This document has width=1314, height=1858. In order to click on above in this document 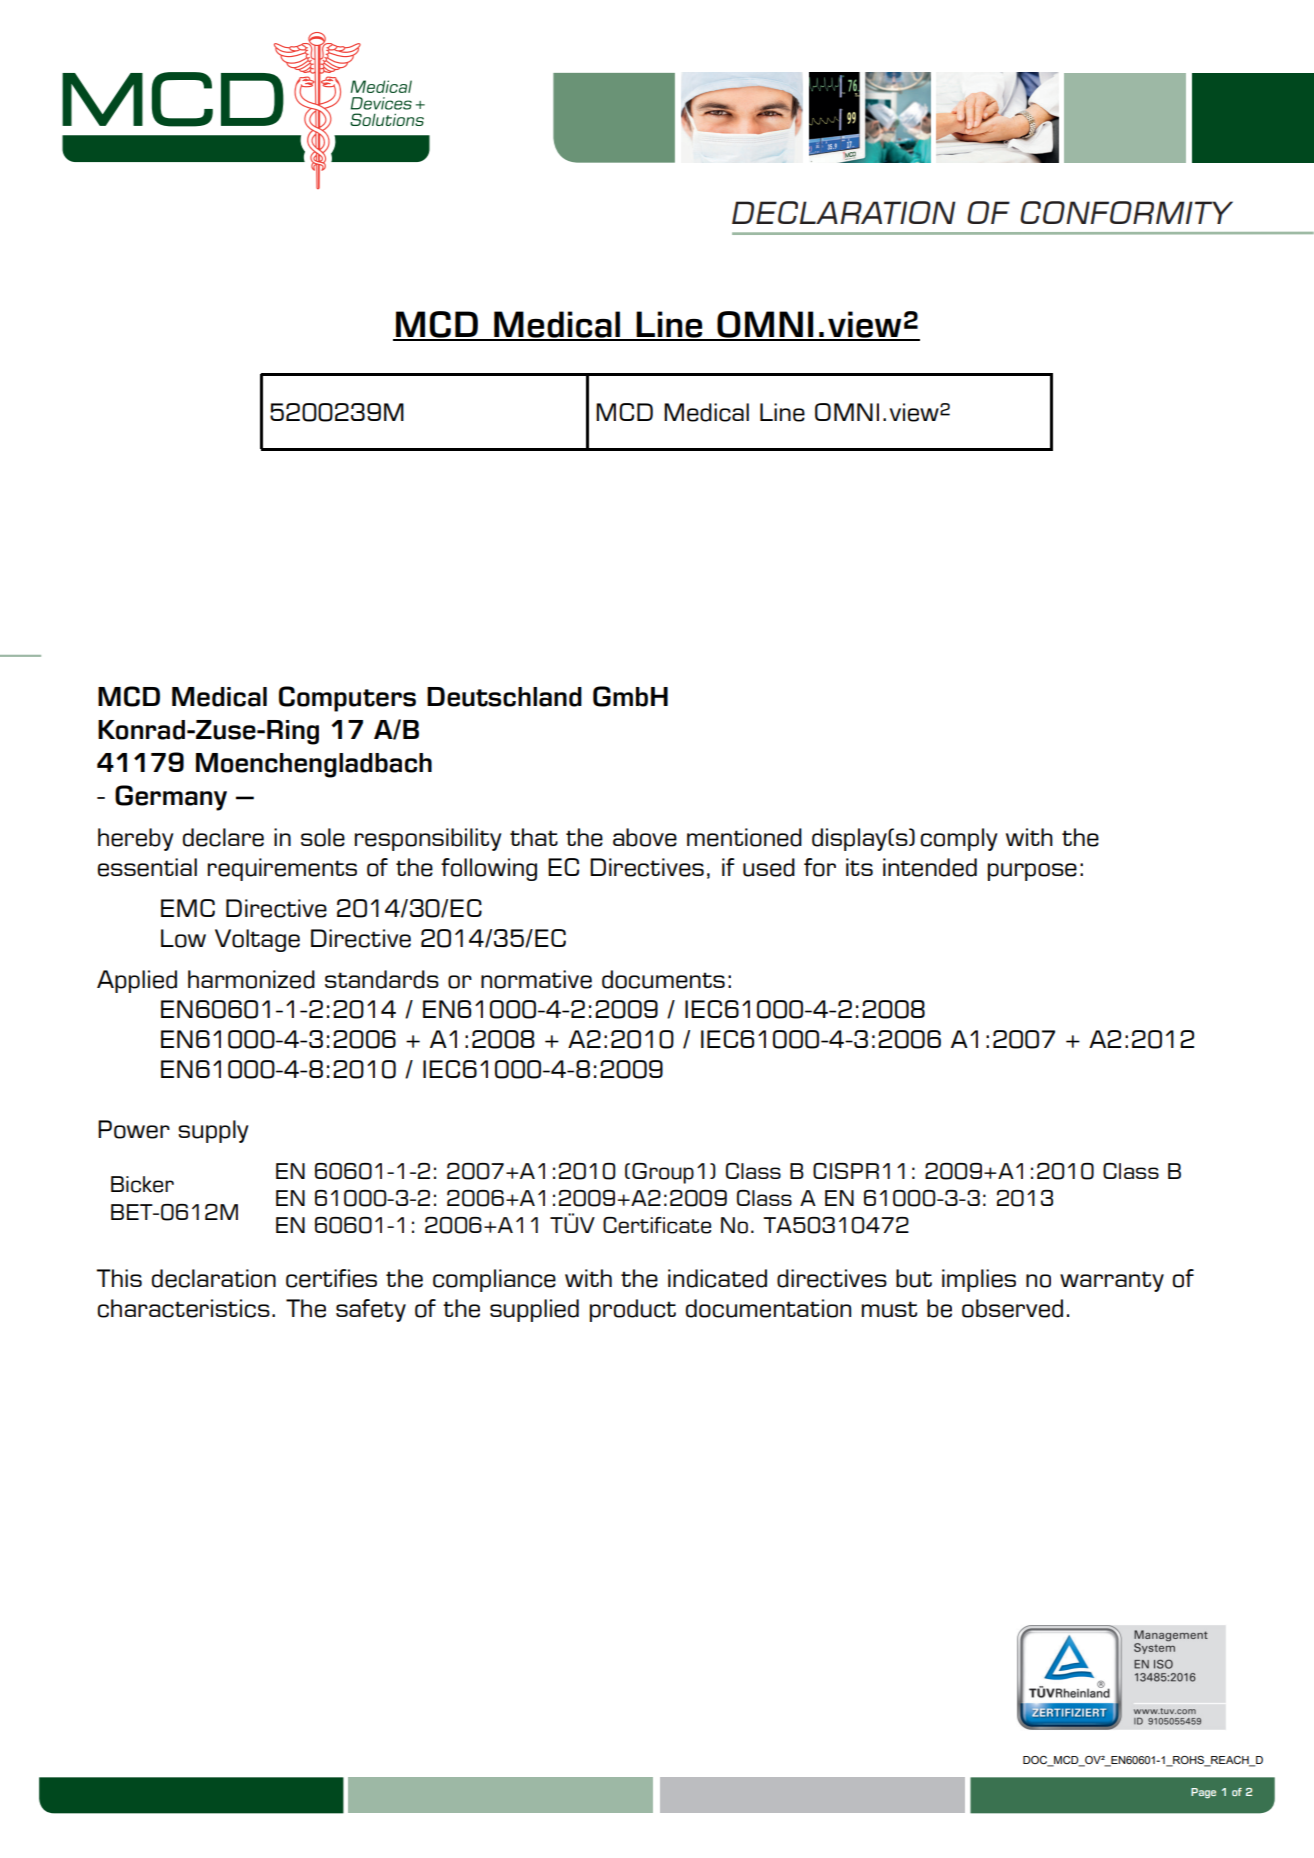, I will do `click(645, 837)`.
